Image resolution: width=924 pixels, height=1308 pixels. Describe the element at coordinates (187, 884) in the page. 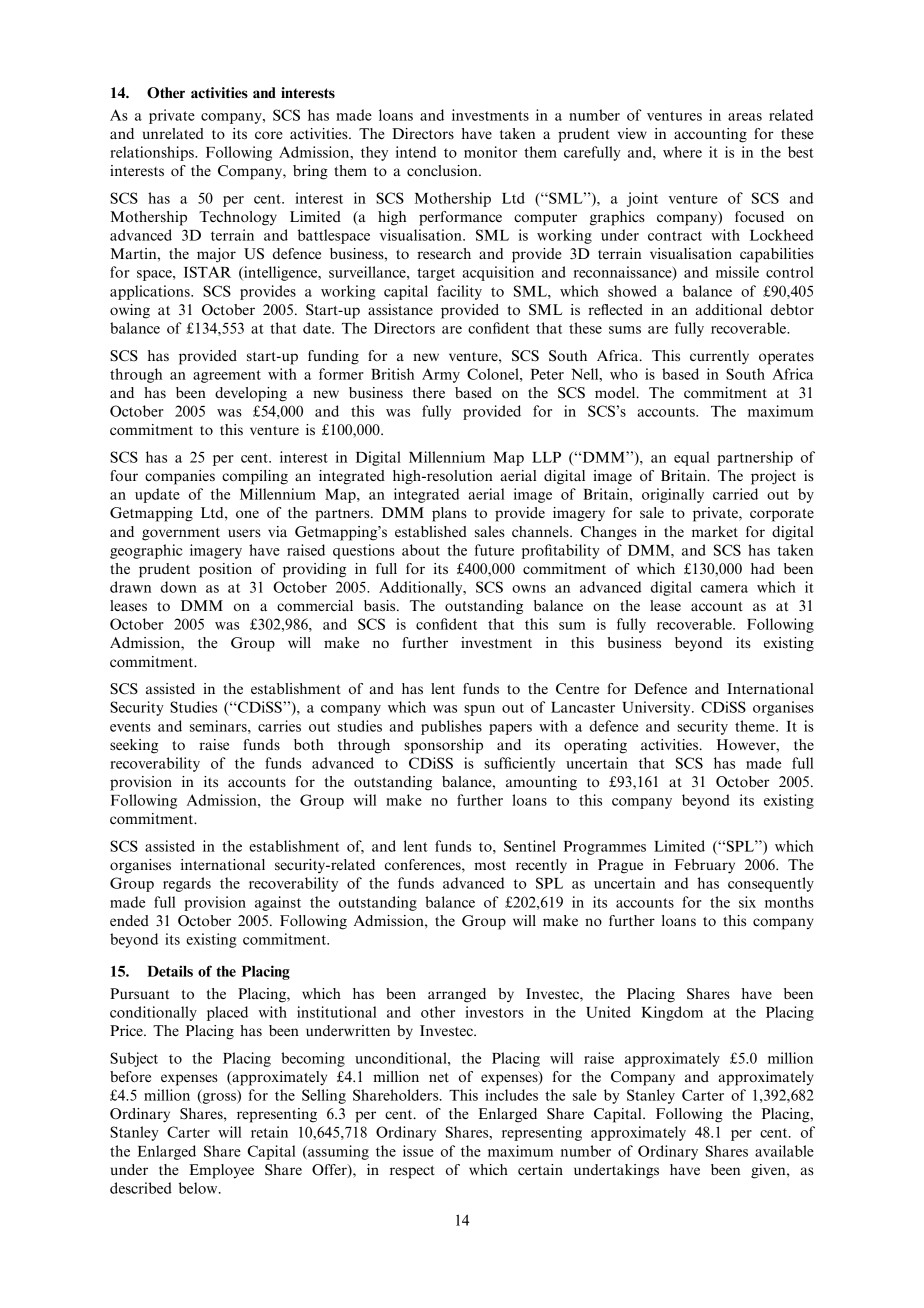

I see `regards` at that location.
